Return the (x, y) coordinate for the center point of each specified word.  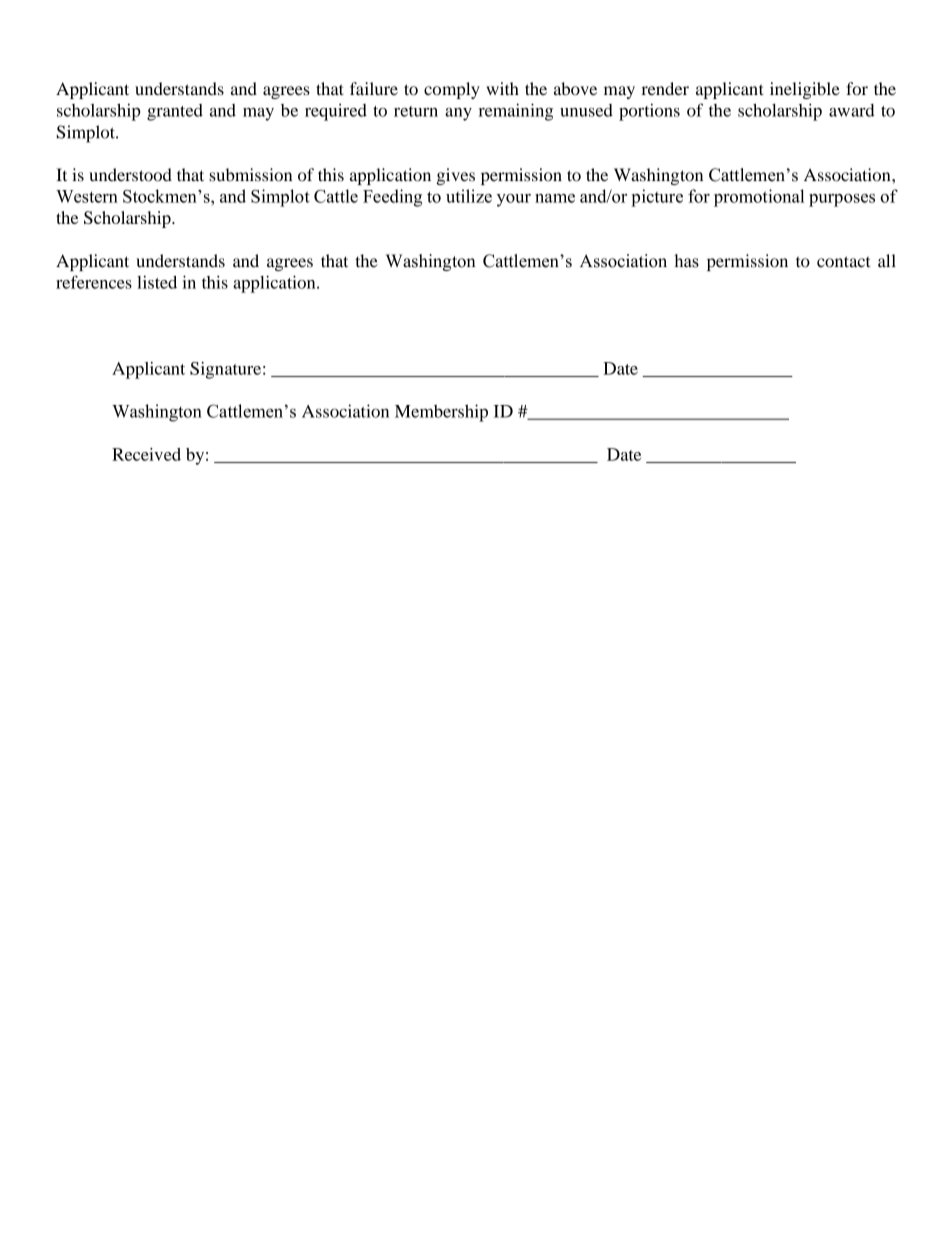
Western (87, 196)
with (502, 88)
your (514, 200)
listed (157, 282)
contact (844, 262)
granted (175, 112)
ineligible (805, 90)
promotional (759, 198)
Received (146, 454)
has (686, 261)
